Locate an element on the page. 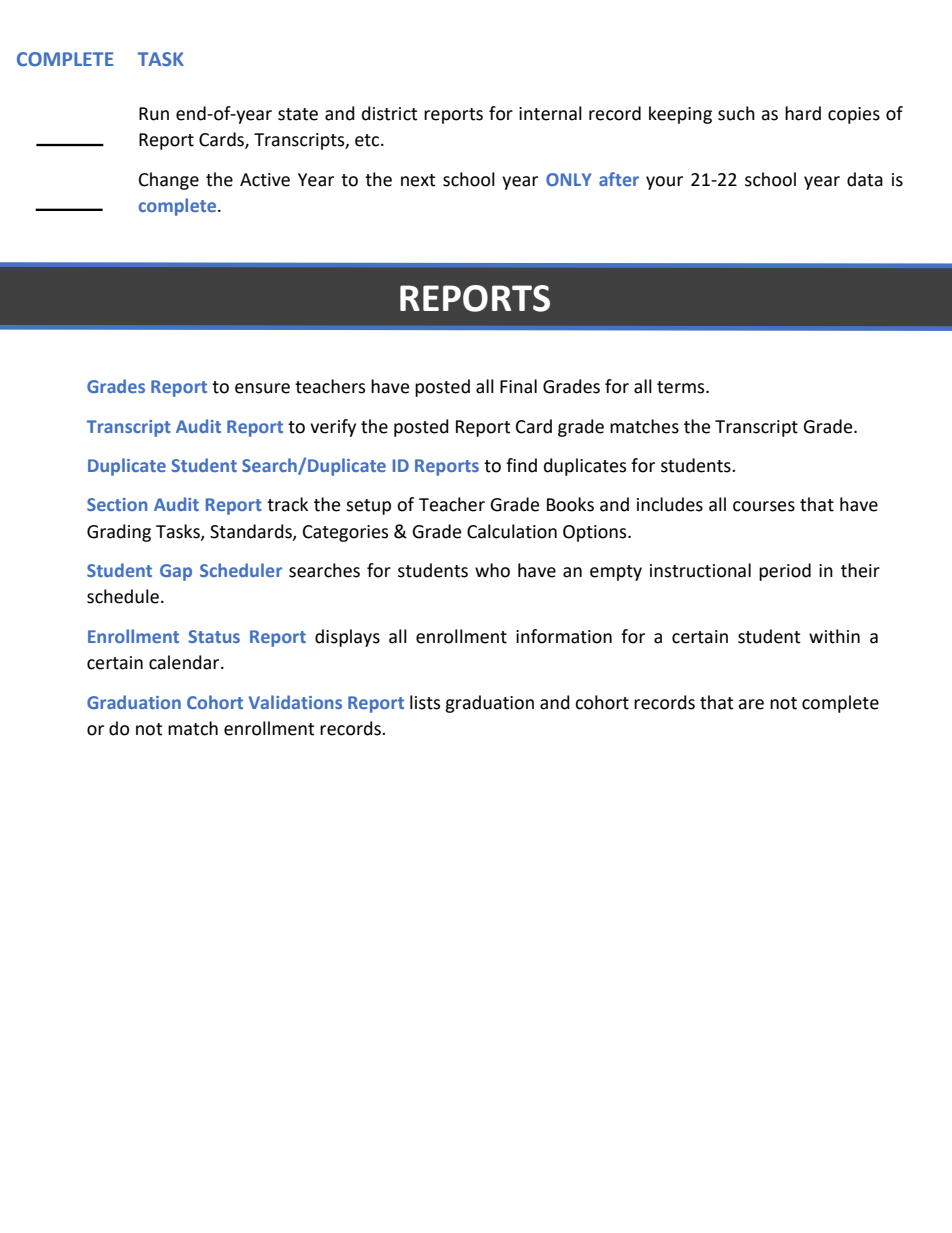 The height and width of the image is (1233, 952). ensure is located at coordinates (262, 388).
